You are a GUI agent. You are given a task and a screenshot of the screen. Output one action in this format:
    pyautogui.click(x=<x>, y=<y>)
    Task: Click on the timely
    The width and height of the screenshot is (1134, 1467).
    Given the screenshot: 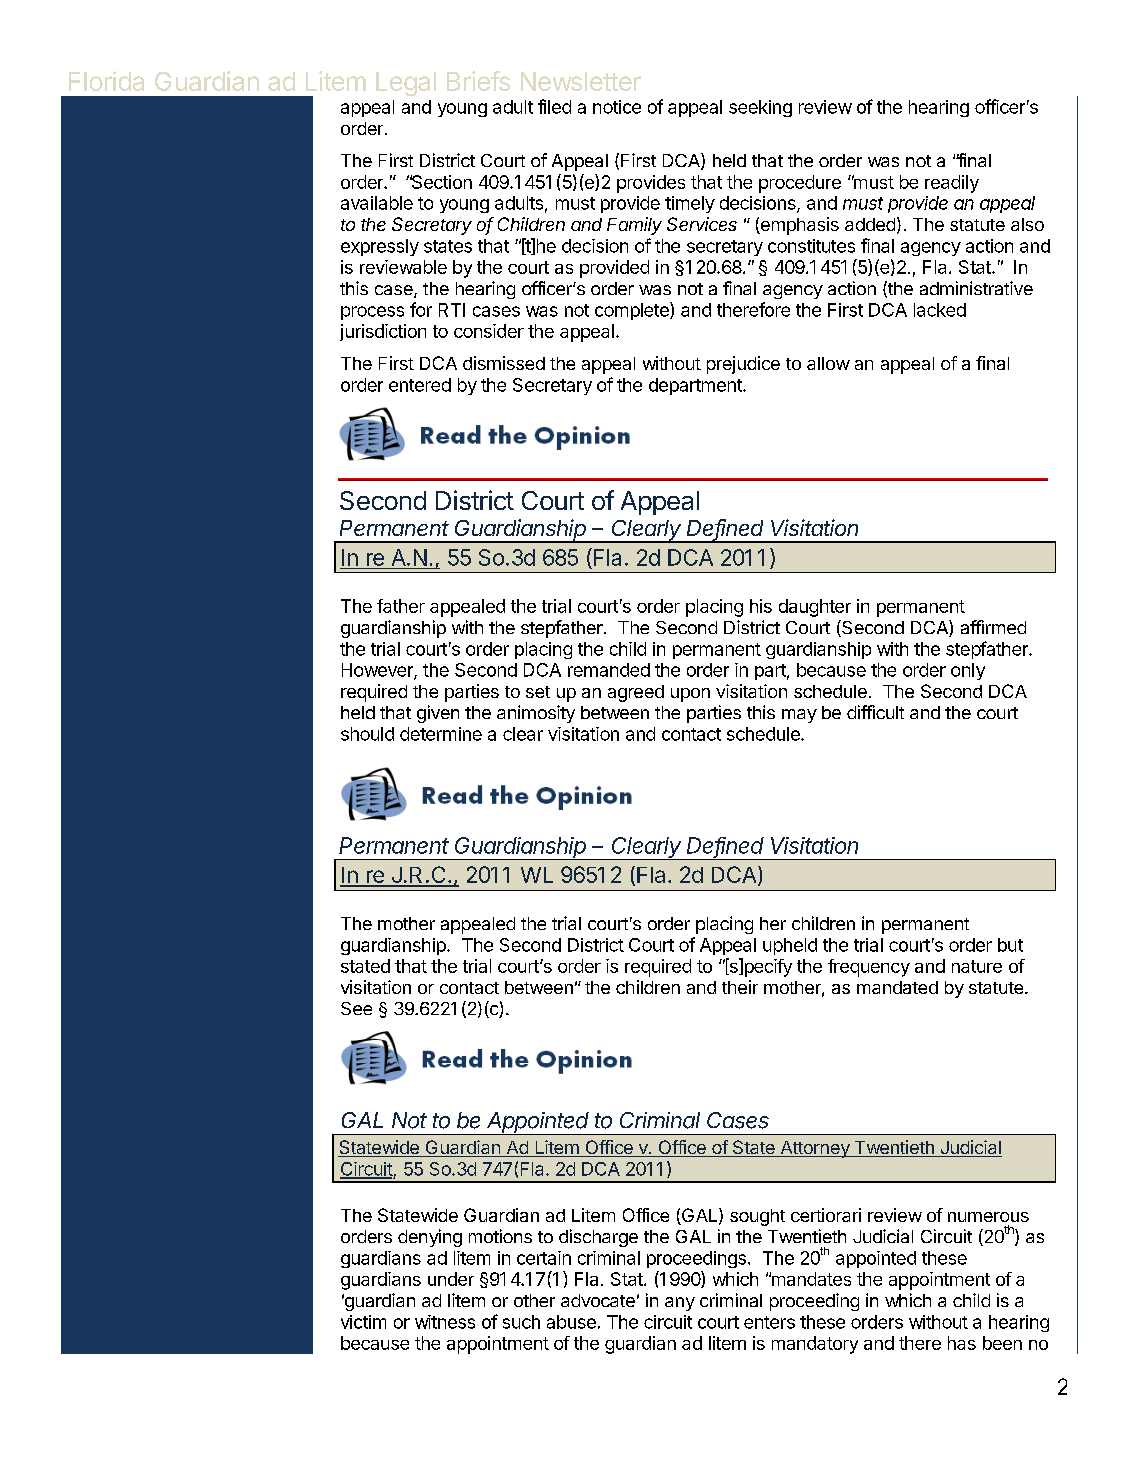 What is the action you would take?
    pyautogui.click(x=690, y=204)
